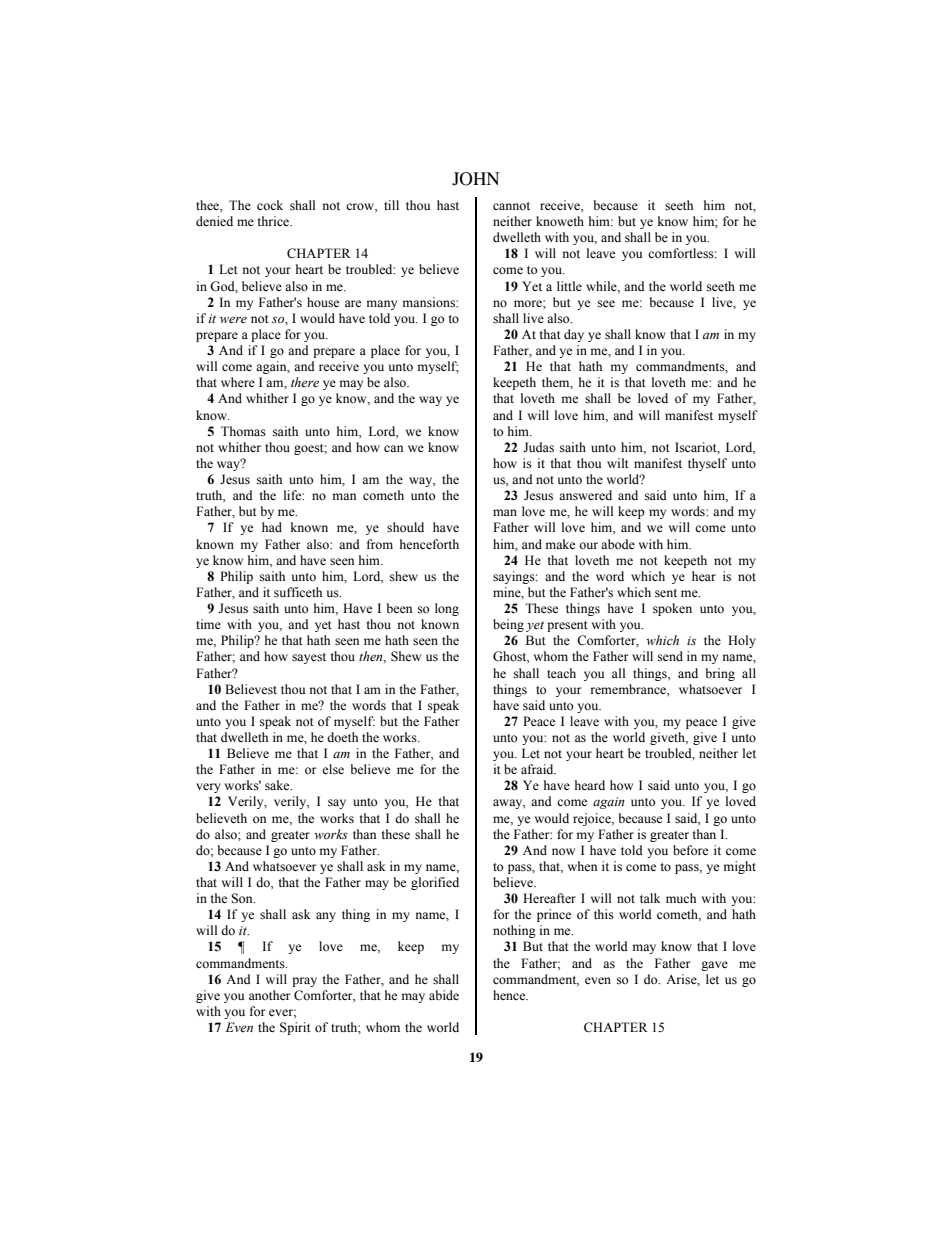  I want to click on JOHN, so click(476, 179).
